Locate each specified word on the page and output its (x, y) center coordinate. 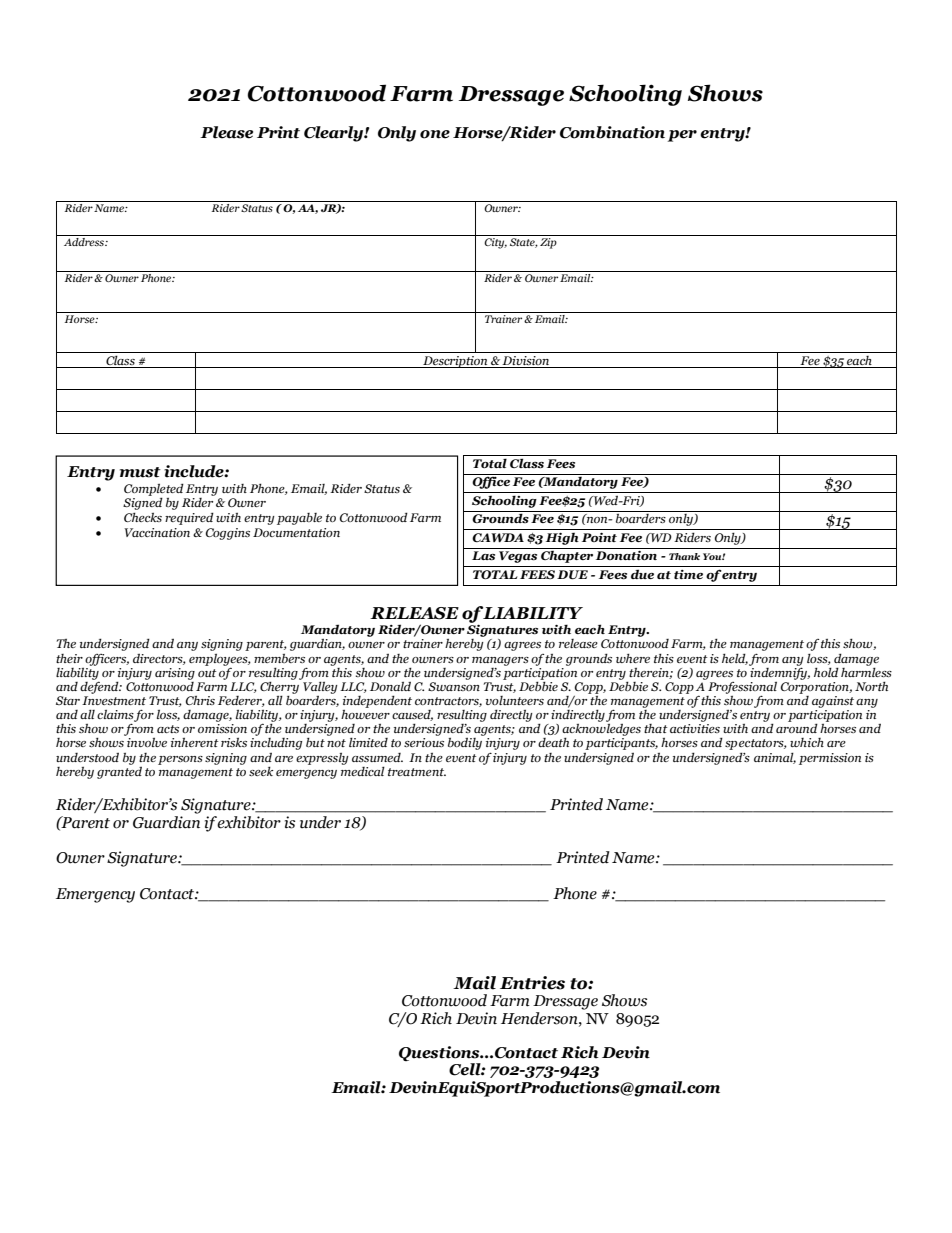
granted (119, 771)
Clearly (335, 134)
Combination (612, 132)
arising (175, 674)
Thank (684, 556)
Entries (532, 983)
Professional (741, 687)
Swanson (454, 686)
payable (299, 519)
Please (226, 132)
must (140, 472)
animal (775, 758)
